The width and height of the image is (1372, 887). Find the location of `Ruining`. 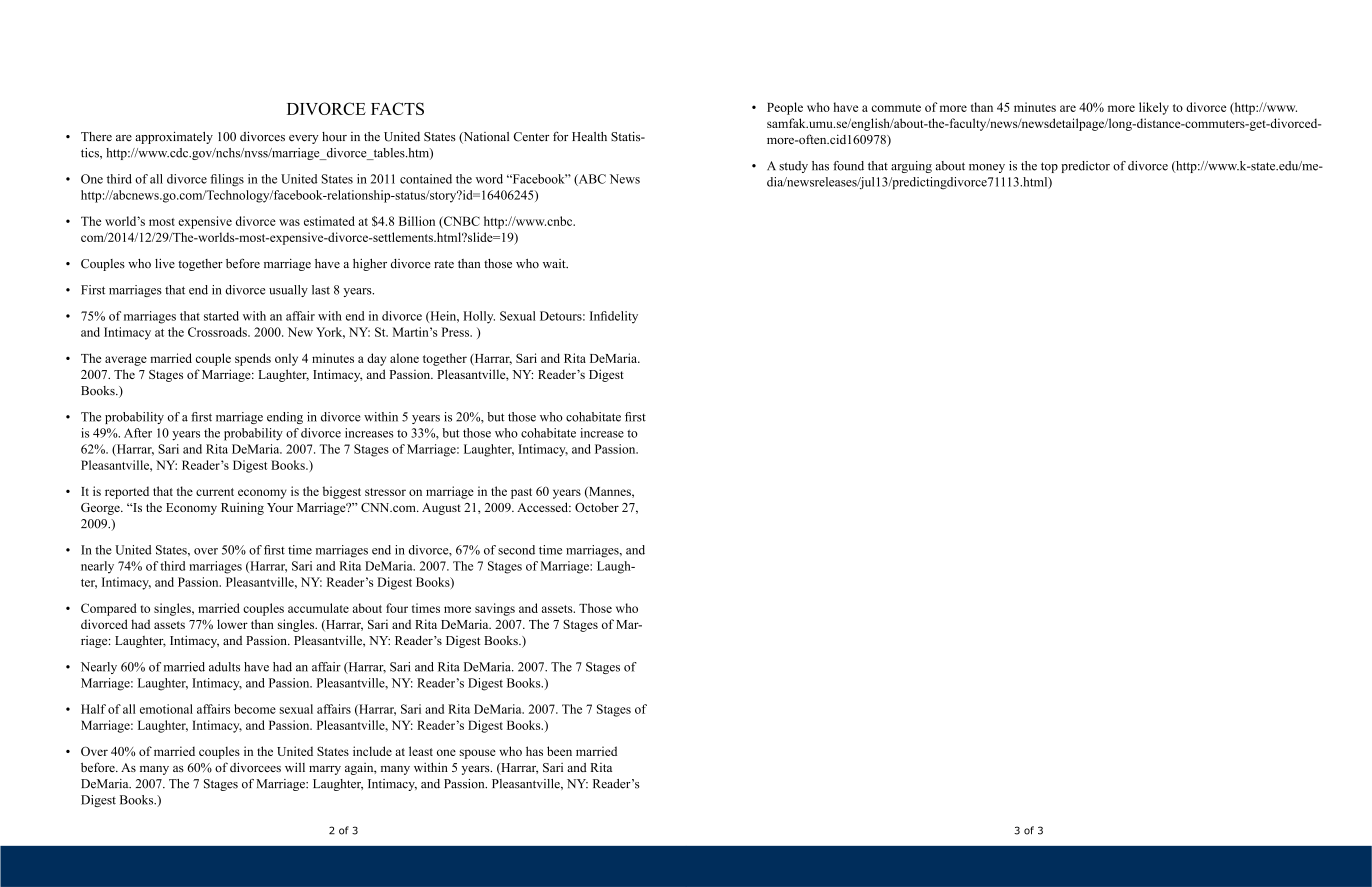

Ruining is located at coordinates (242, 508).
